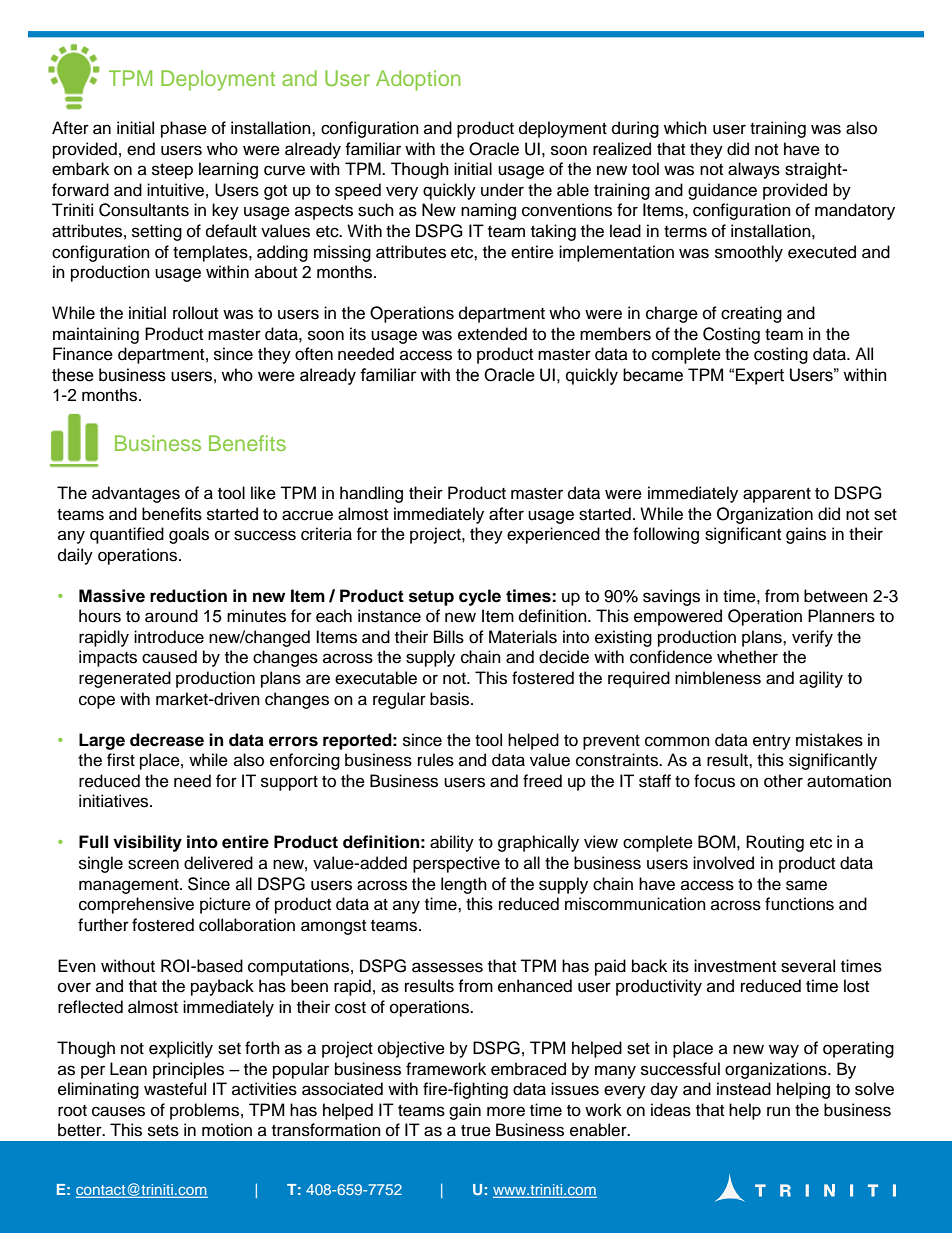 The width and height of the page is (952, 1233). Describe the element at coordinates (778, 1111) in the page. I see `run` at that location.
